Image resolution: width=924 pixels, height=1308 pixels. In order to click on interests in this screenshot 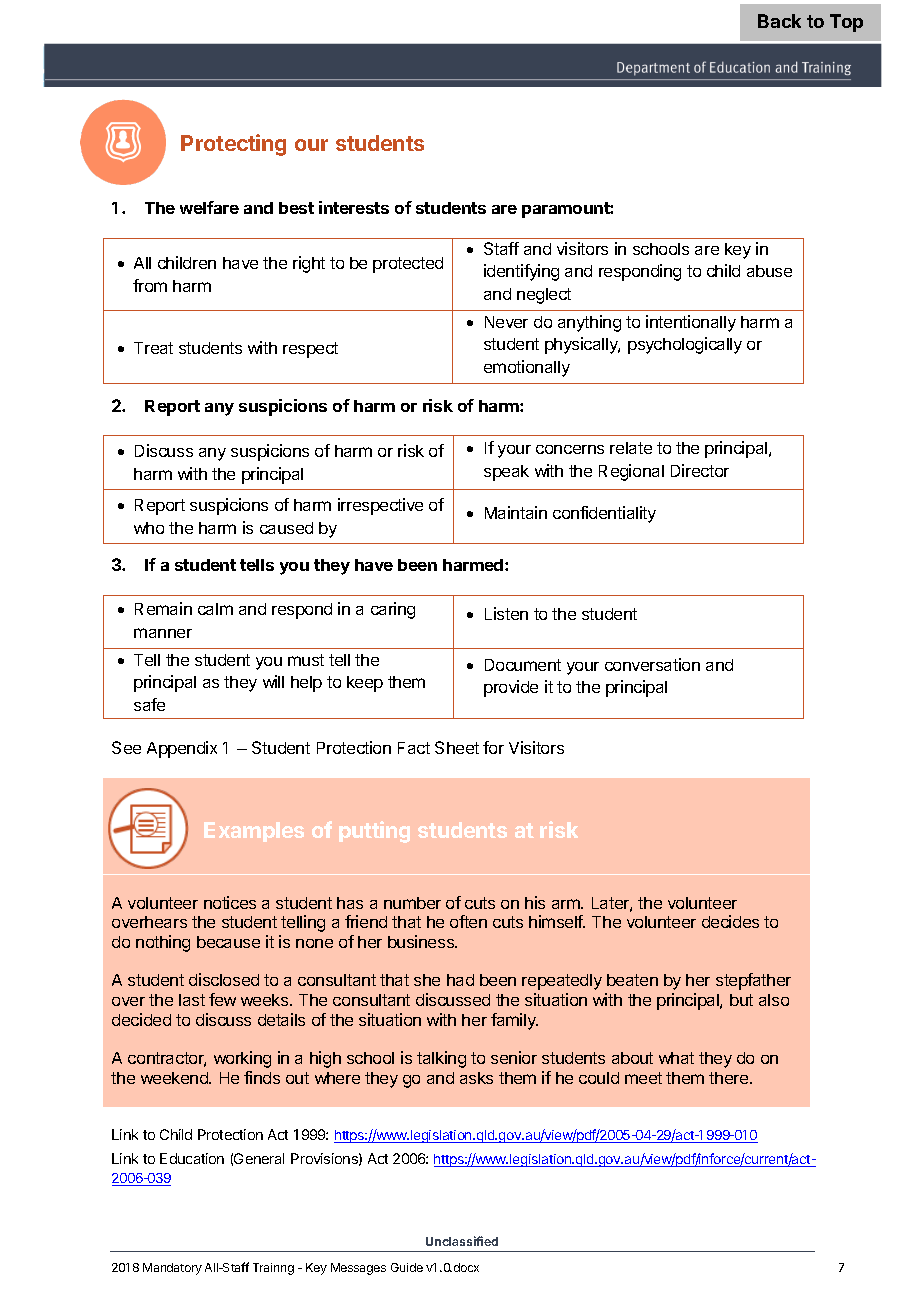, I will do `click(354, 207)`.
